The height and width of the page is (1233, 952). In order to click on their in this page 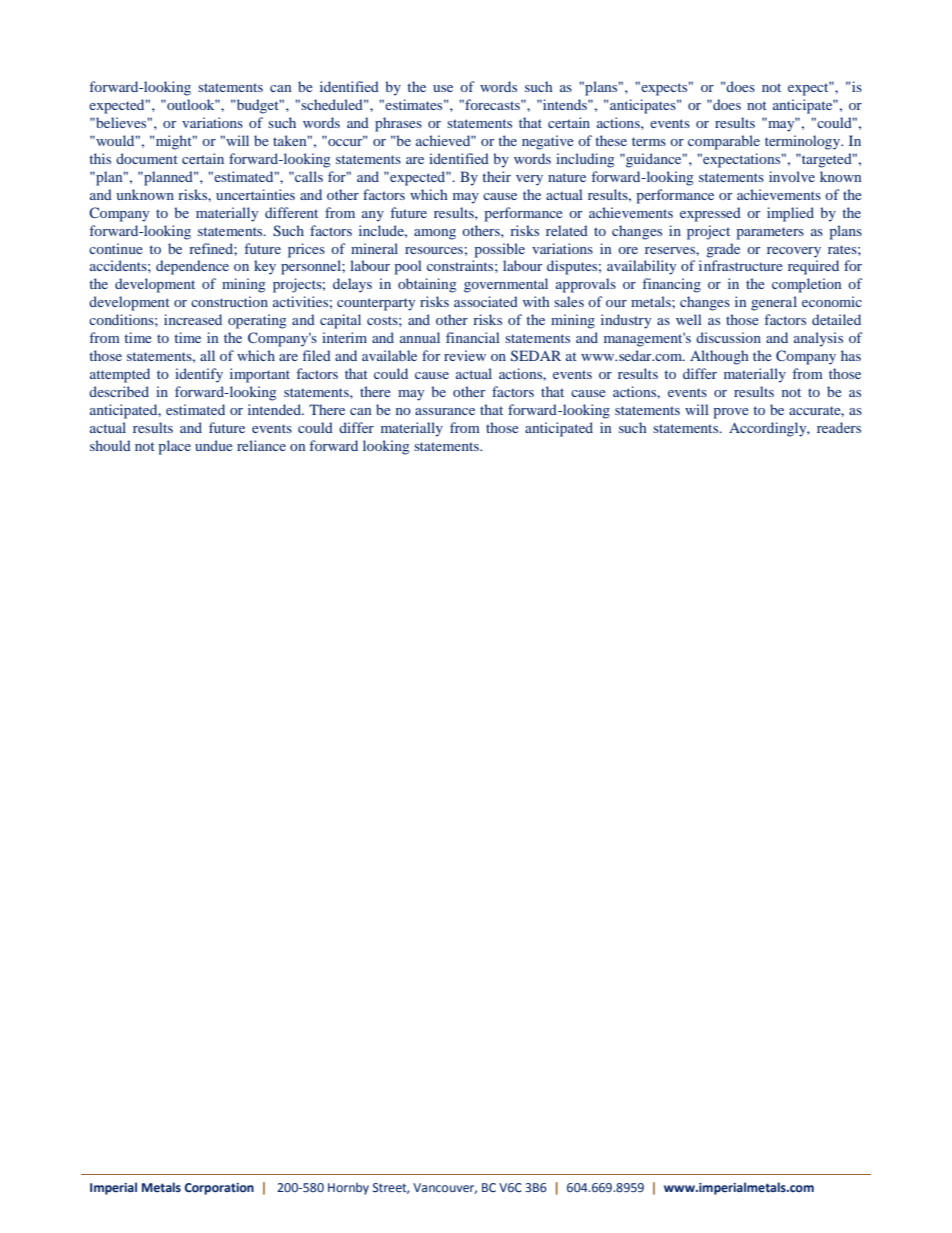, I will do `click(496, 176)`.
